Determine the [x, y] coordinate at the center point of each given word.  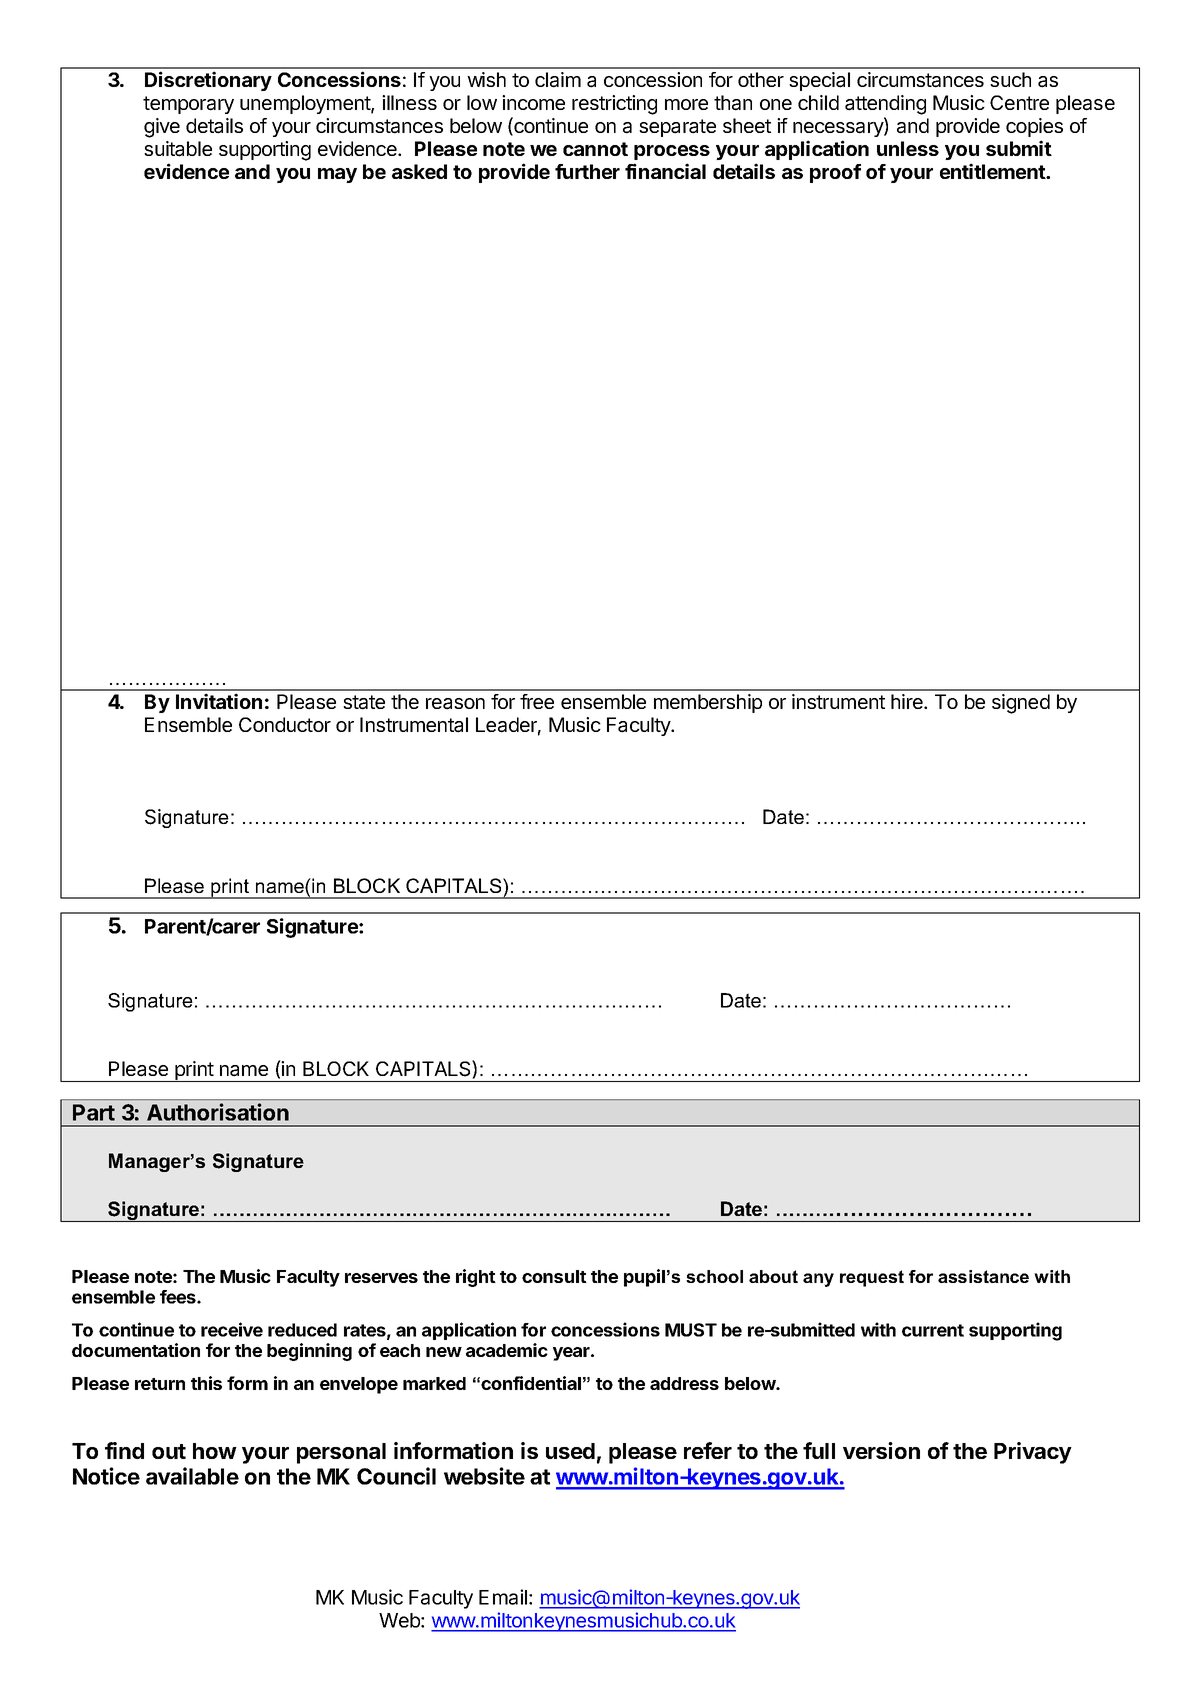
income [533, 102]
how [215, 1451]
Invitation [219, 701]
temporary [188, 105]
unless [908, 148]
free [537, 701]
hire [908, 701]
